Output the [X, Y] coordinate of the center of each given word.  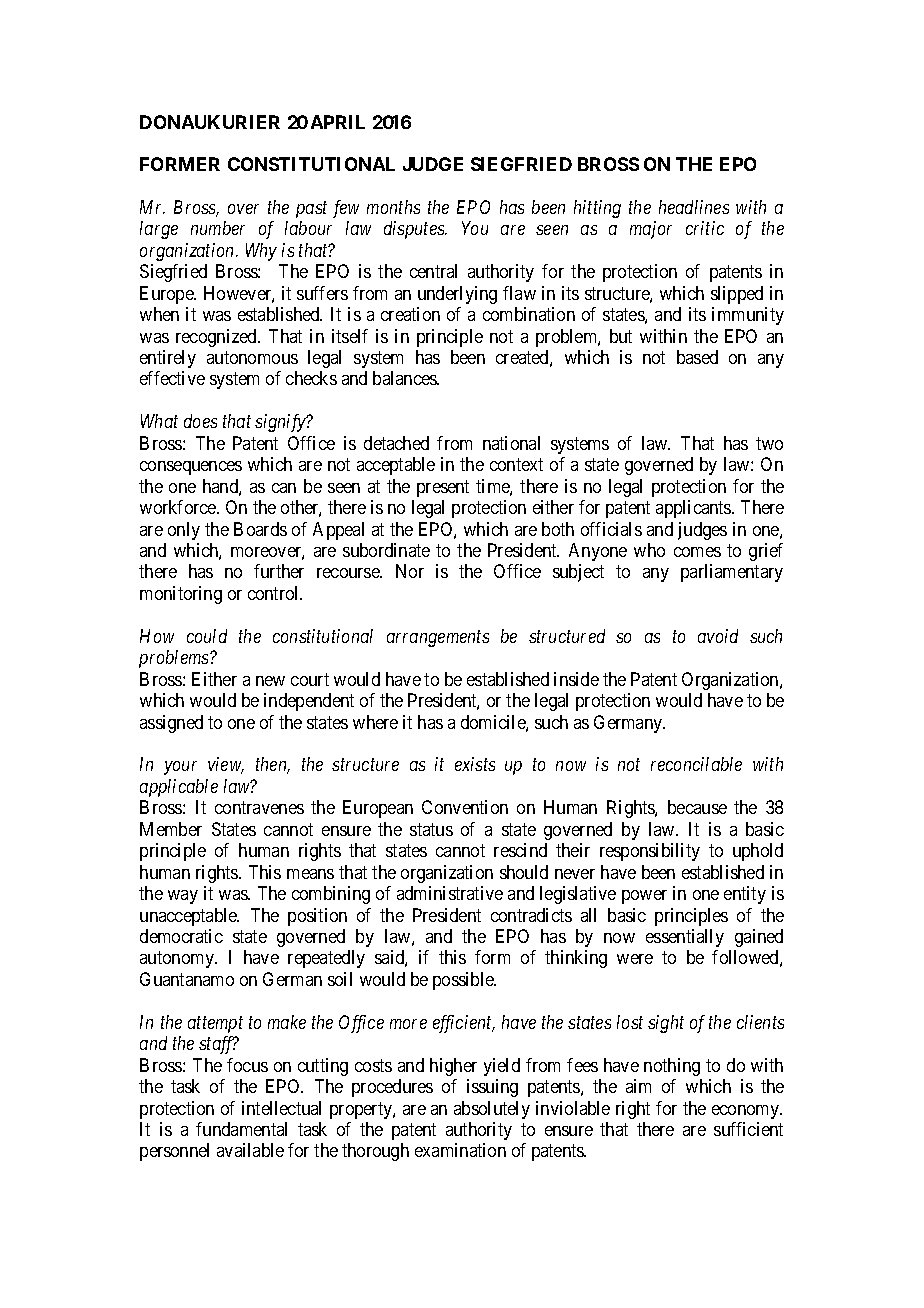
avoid [718, 636]
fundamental [241, 1129]
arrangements [438, 639]
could [207, 636]
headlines [694, 207]
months [393, 207]
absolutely [492, 1110]
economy [747, 1112]
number [218, 228]
